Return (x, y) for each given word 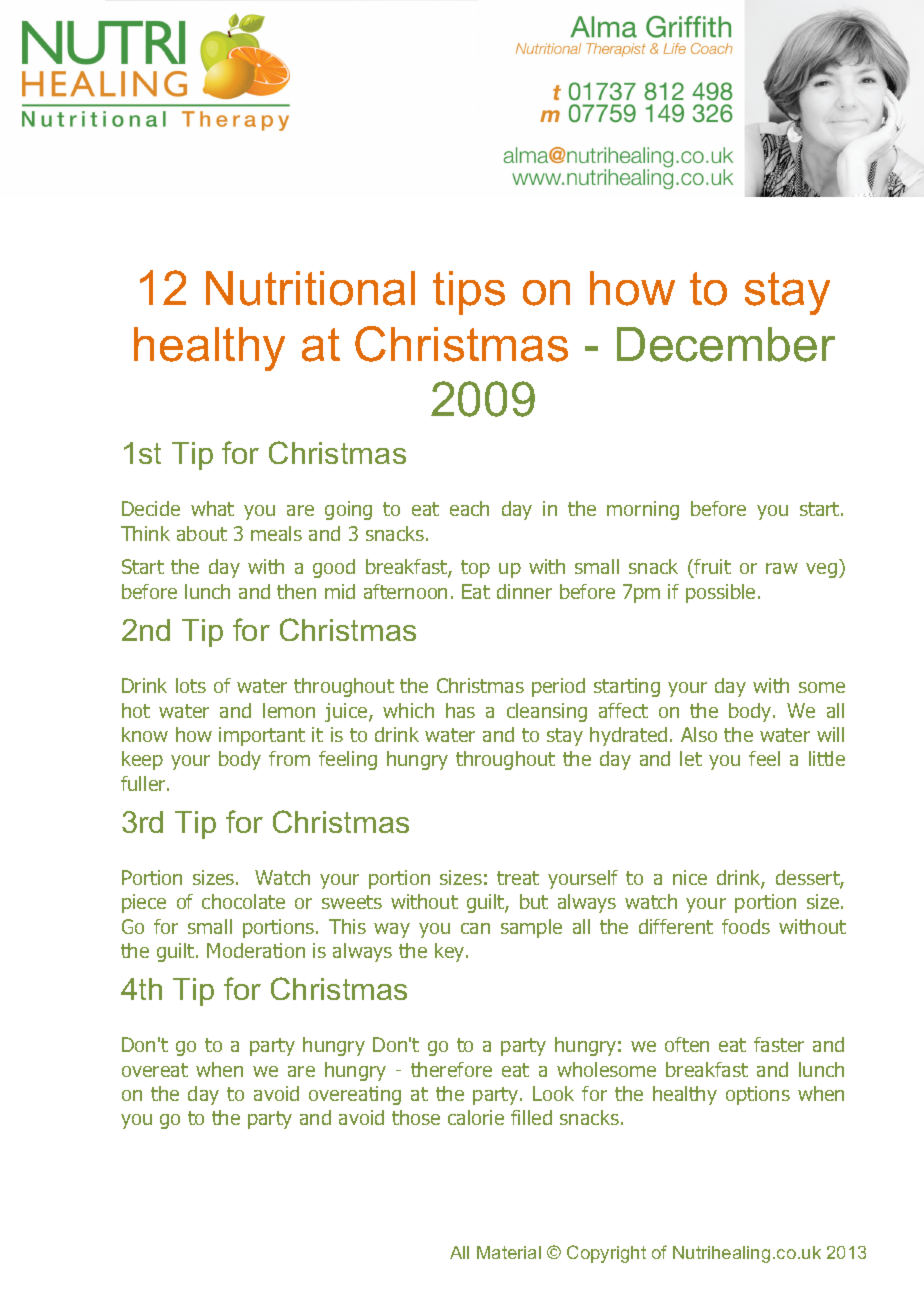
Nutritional (310, 288)
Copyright (606, 1254)
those (416, 1117)
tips (469, 293)
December (726, 344)
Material (509, 1252)
